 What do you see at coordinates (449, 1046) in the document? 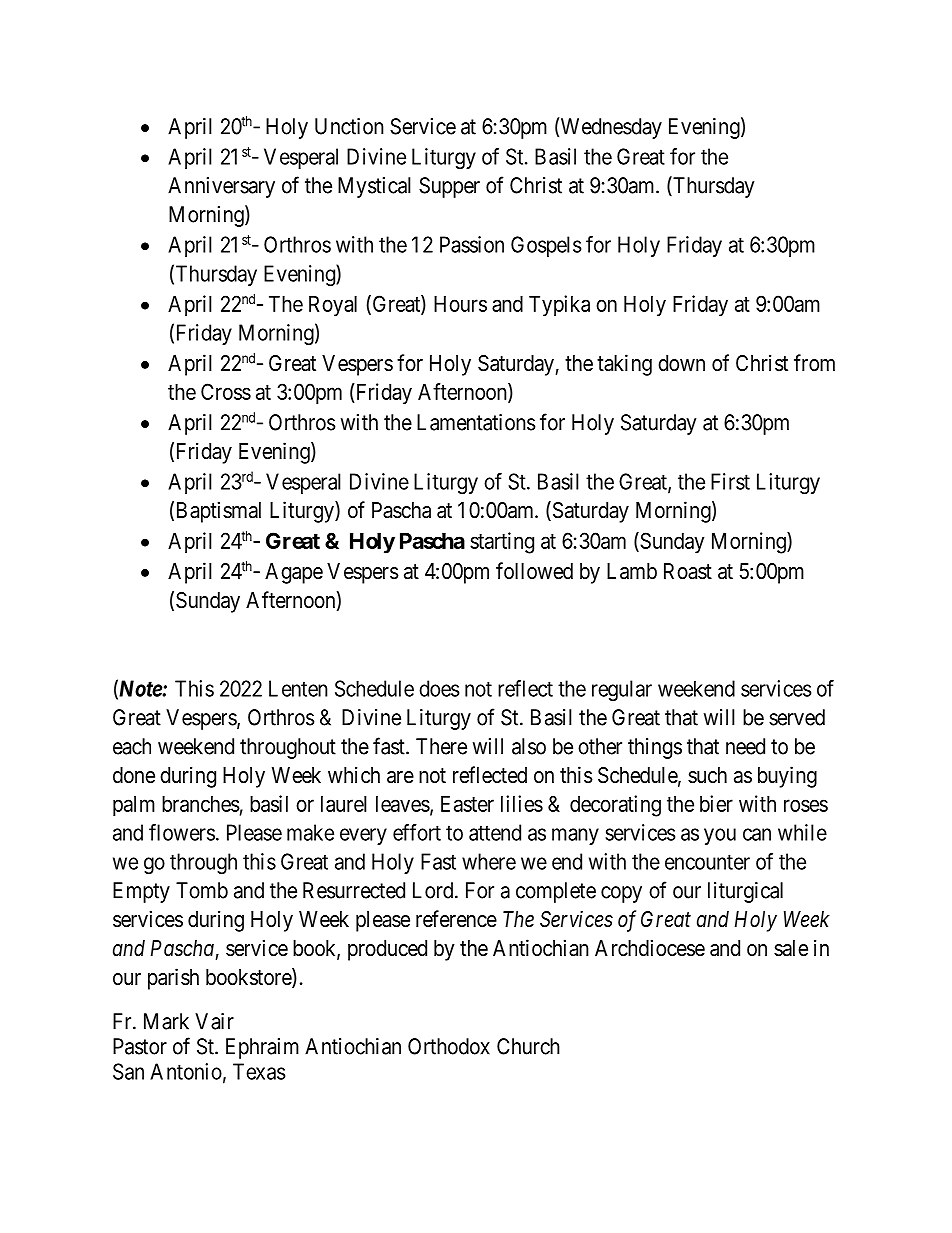
I see `Orthodox` at bounding box center [449, 1046].
